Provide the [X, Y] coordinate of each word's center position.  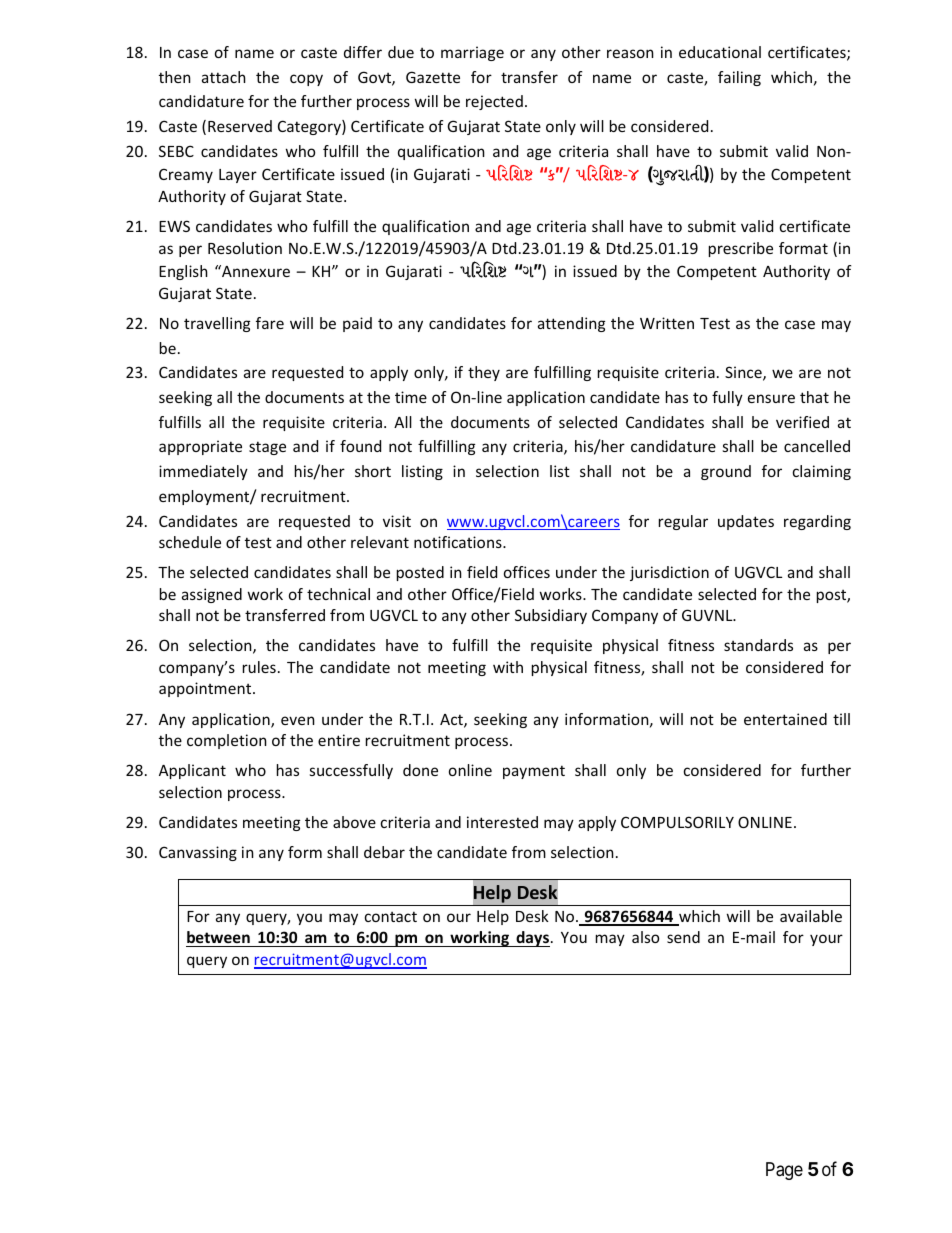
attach [224, 77]
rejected [494, 102]
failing [739, 78]
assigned [212, 595]
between [219, 939]
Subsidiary [551, 616]
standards [758, 645]
